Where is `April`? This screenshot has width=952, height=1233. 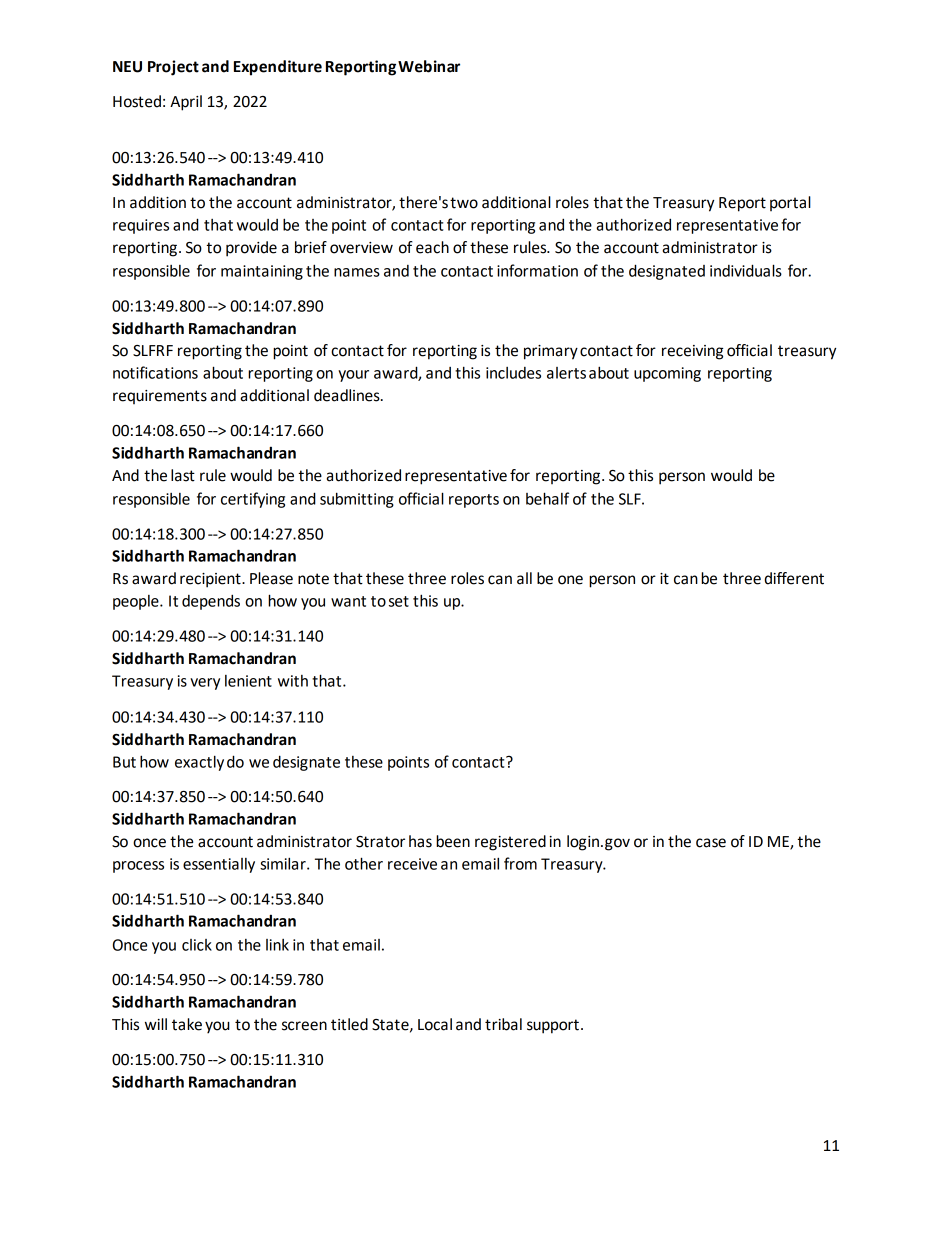 April is located at coordinates (186, 103).
